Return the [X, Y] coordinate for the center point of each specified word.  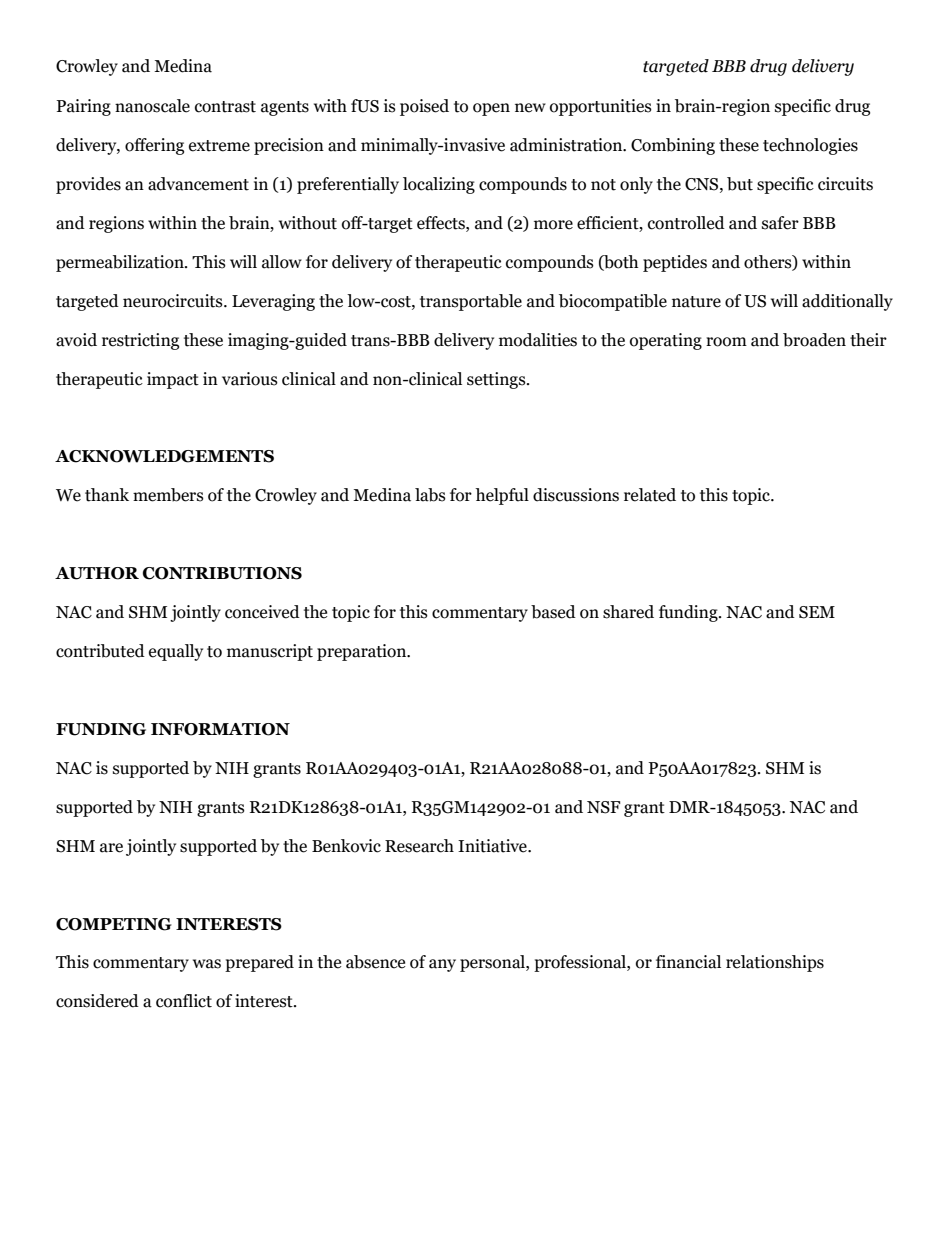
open [491, 109]
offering [154, 146]
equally [176, 652]
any [442, 965]
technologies [810, 146]
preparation [363, 652]
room [726, 342]
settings [497, 380]
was [207, 964]
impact [173, 380]
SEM [817, 612]
